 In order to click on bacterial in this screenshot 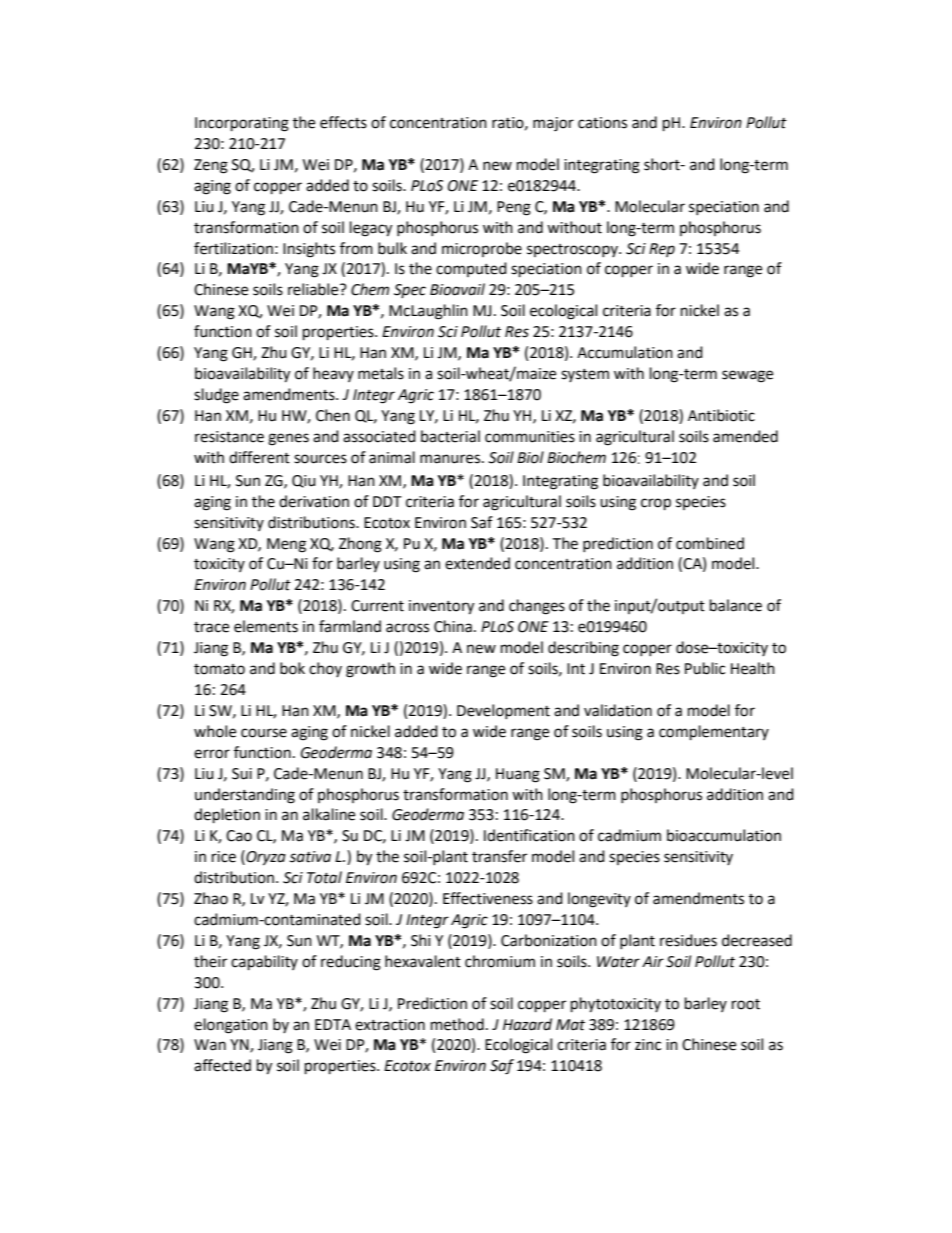, I will do `click(450, 436)`.
